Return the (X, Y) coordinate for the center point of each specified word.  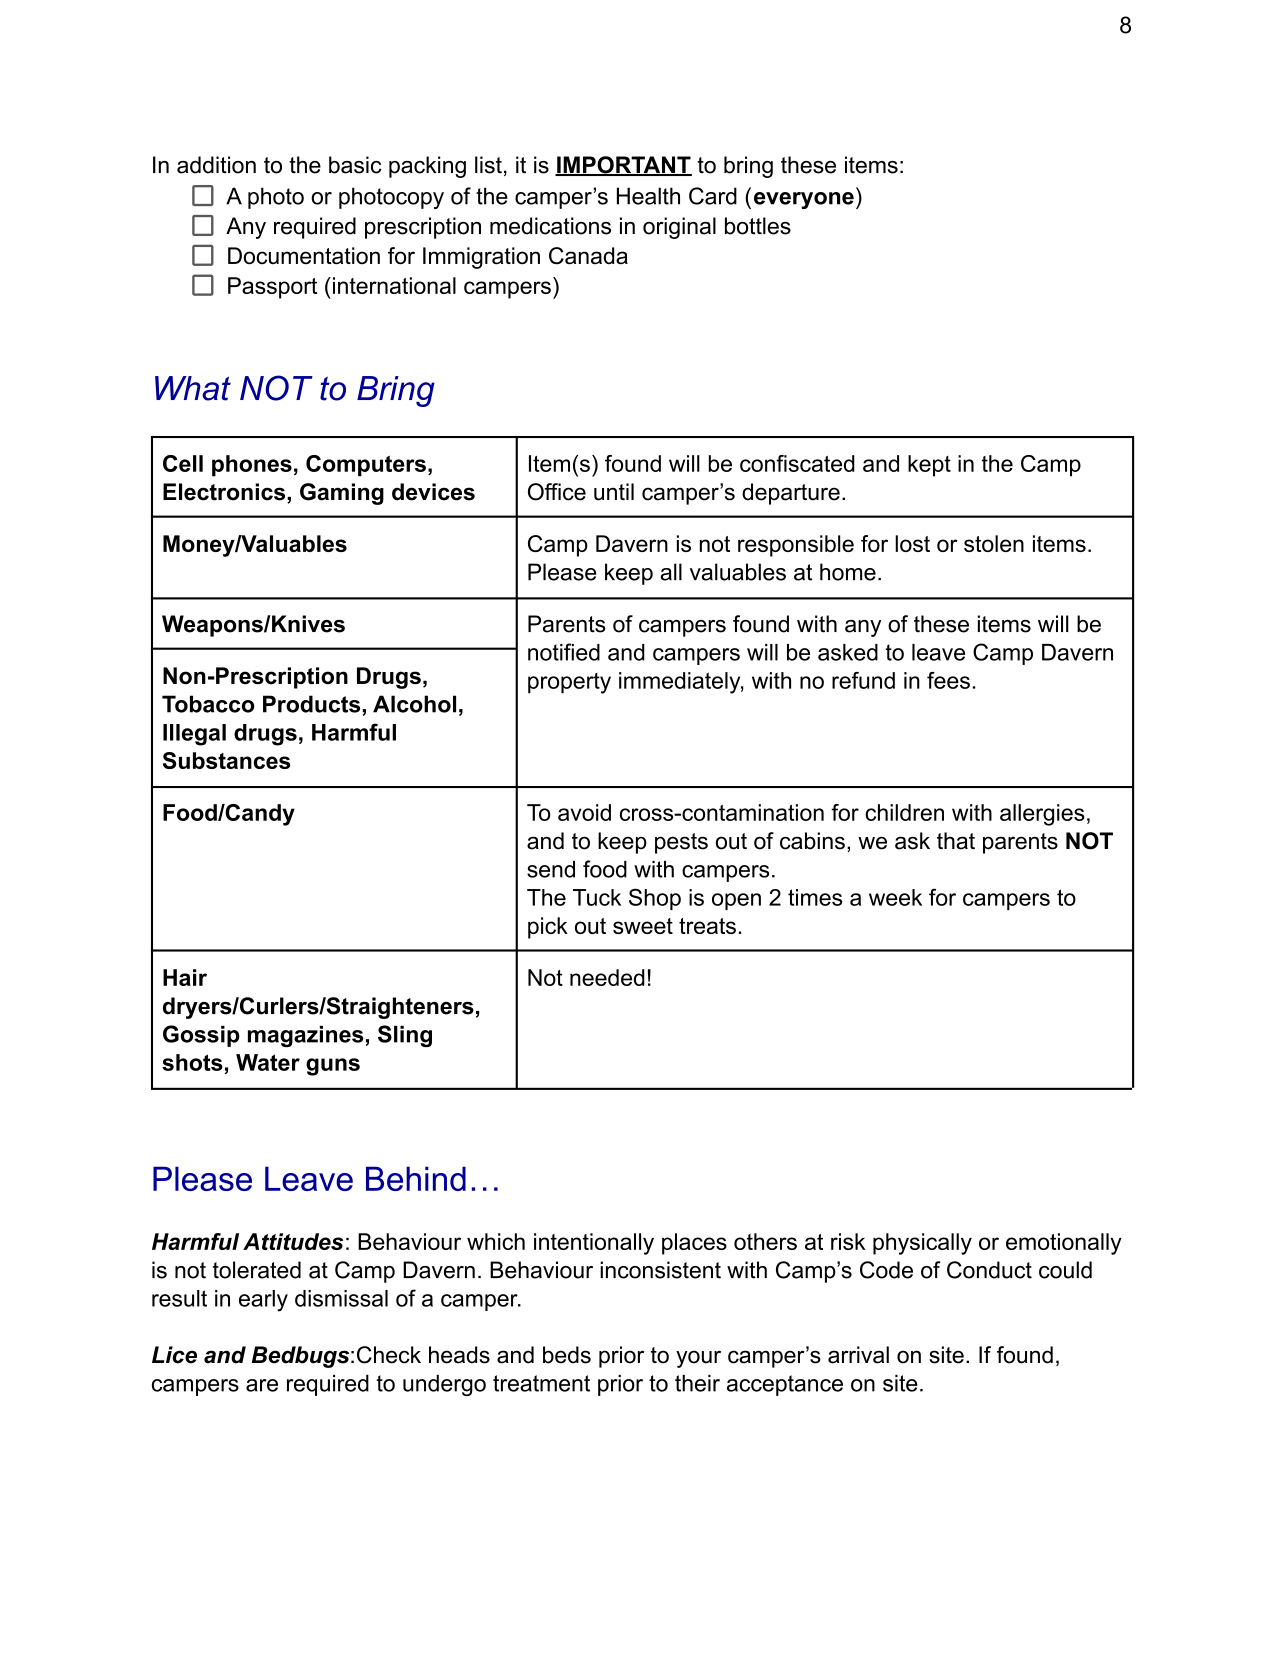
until (614, 492)
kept (929, 466)
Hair (185, 977)
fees (948, 680)
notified (564, 652)
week (895, 897)
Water (268, 1062)
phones (252, 466)
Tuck (597, 897)
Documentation (304, 256)
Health (648, 196)
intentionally (594, 1244)
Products (311, 704)
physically (922, 1244)
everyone (804, 200)
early (263, 1301)
